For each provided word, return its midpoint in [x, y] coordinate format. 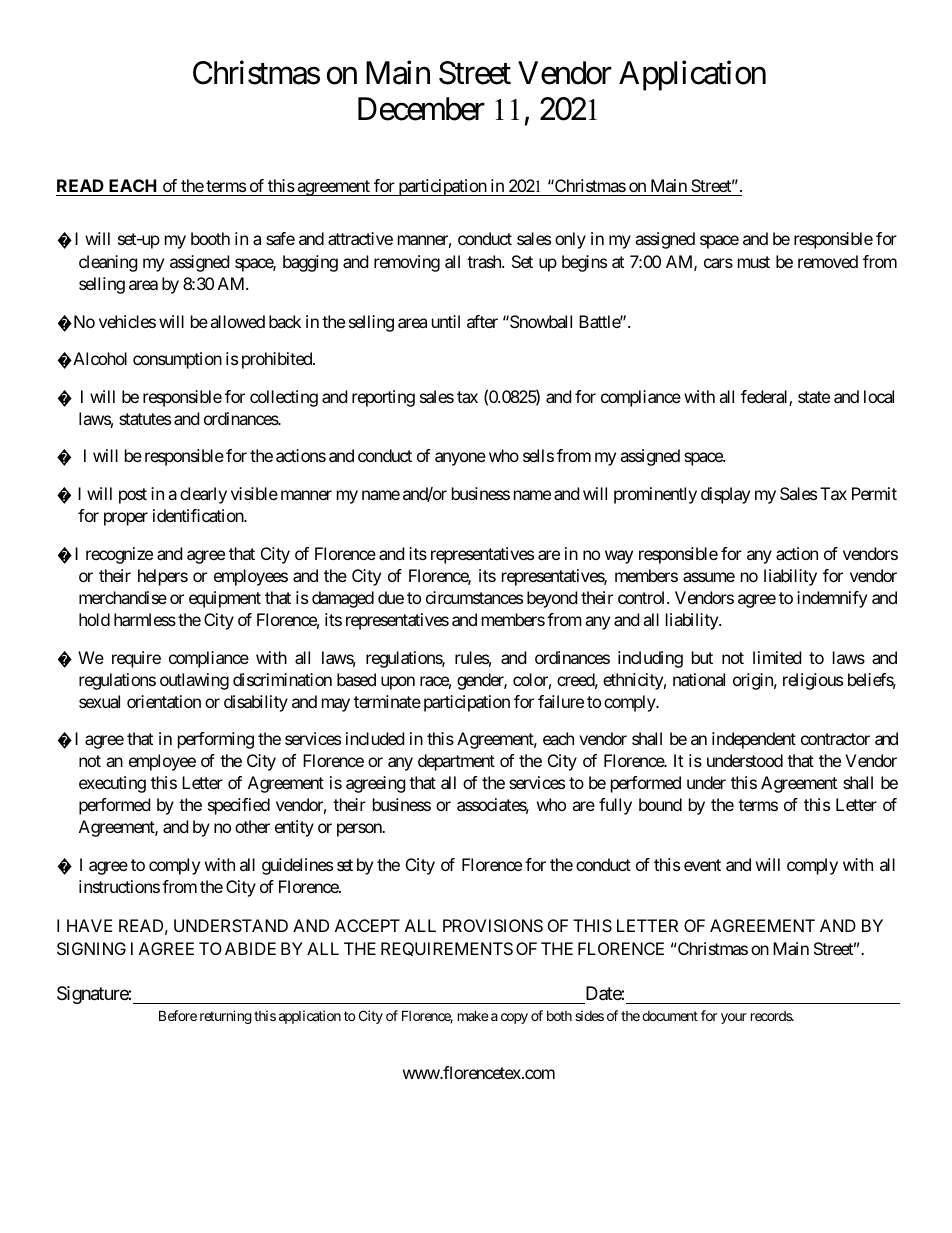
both [559, 1016]
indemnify [832, 599]
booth [210, 238]
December [421, 109]
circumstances [474, 597]
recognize [119, 555]
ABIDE [250, 948]
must [754, 262]
